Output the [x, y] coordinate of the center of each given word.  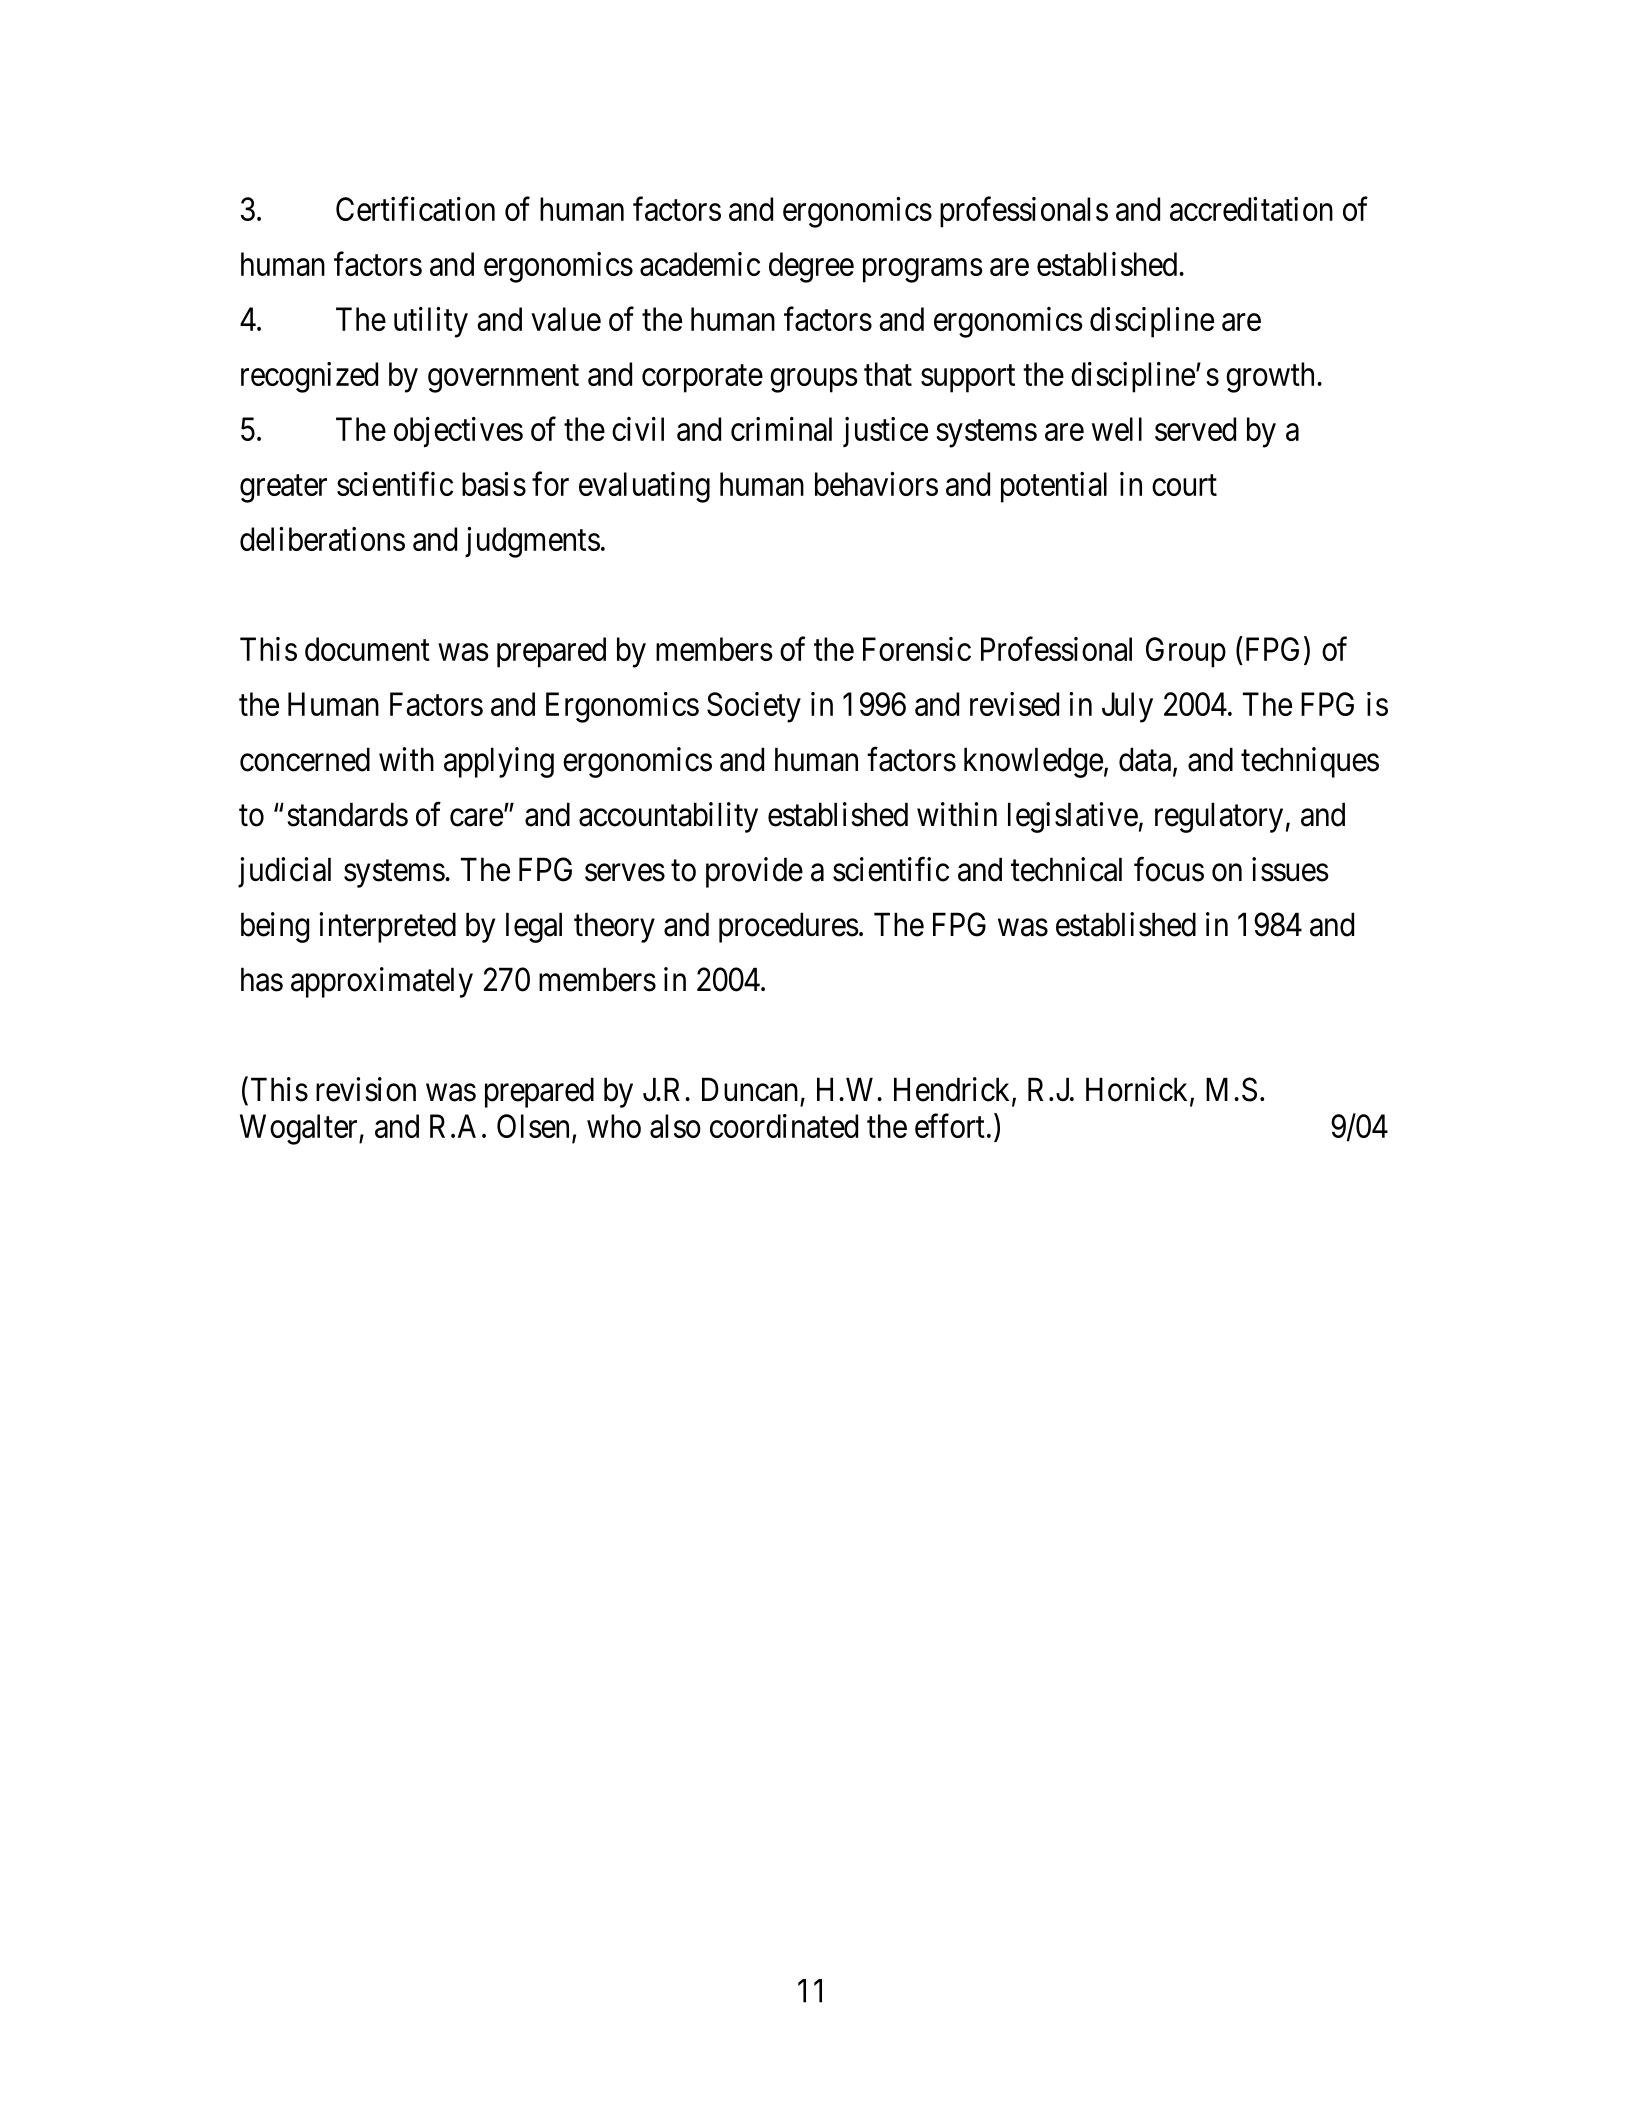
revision [366, 1089]
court [1184, 485]
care [476, 818]
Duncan [750, 1089]
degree [811, 267]
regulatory [1219, 817]
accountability [668, 817]
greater [283, 489]
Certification [415, 208]
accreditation [1251, 209]
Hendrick [953, 1090]
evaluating [644, 487]
